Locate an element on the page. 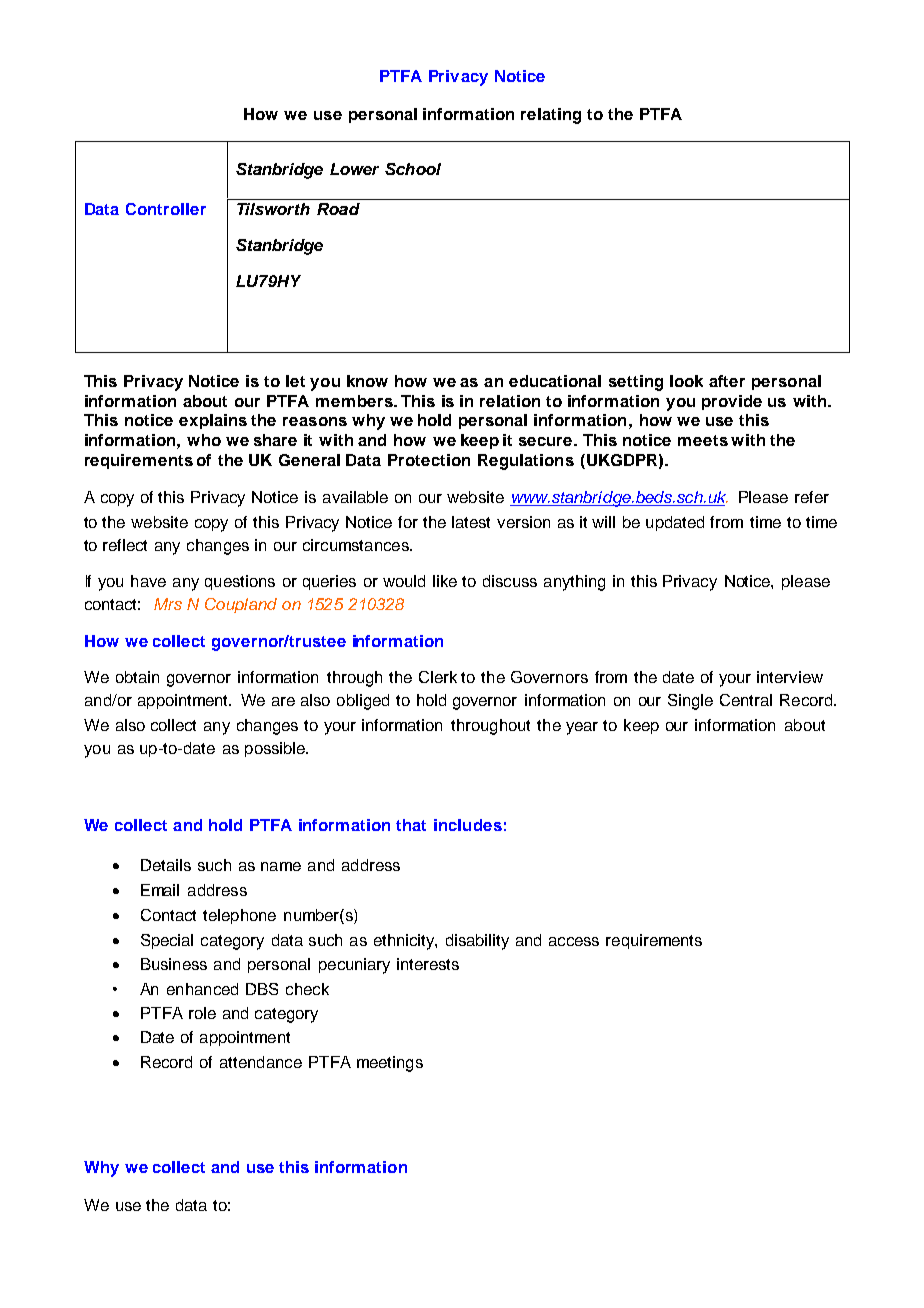  relation is located at coordinates (510, 401).
